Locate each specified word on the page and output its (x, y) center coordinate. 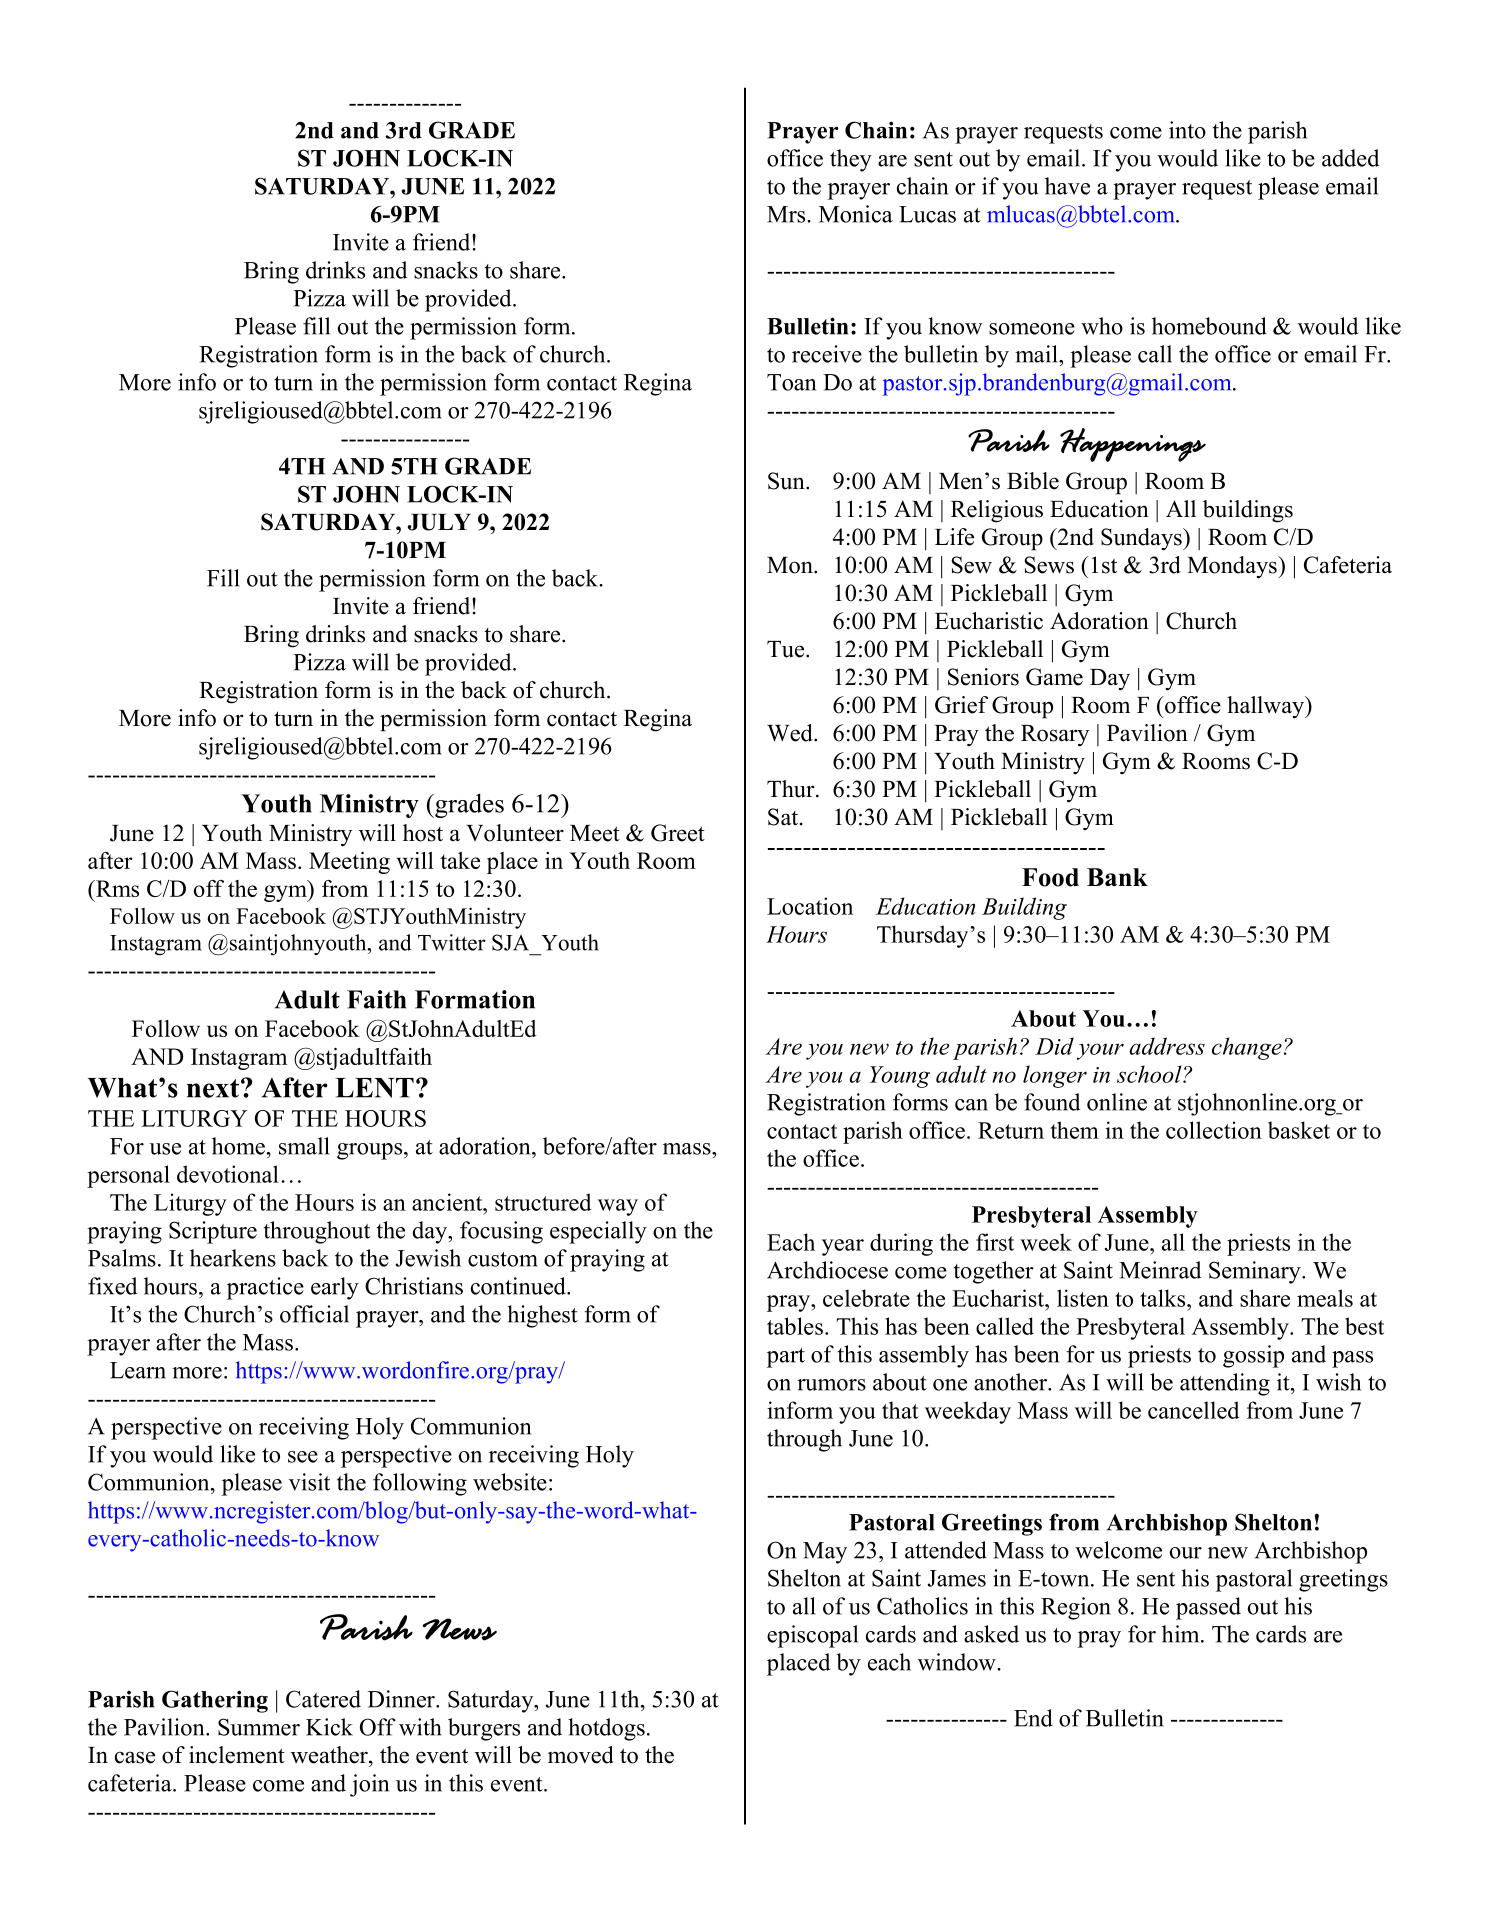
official (314, 1314)
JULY (439, 522)
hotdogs (606, 1729)
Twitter (452, 942)
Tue (787, 649)
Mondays (1233, 567)
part (786, 1358)
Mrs (787, 214)
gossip (1253, 1356)
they (851, 160)
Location (810, 906)
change (1247, 1048)
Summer (259, 1727)
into (1187, 130)
